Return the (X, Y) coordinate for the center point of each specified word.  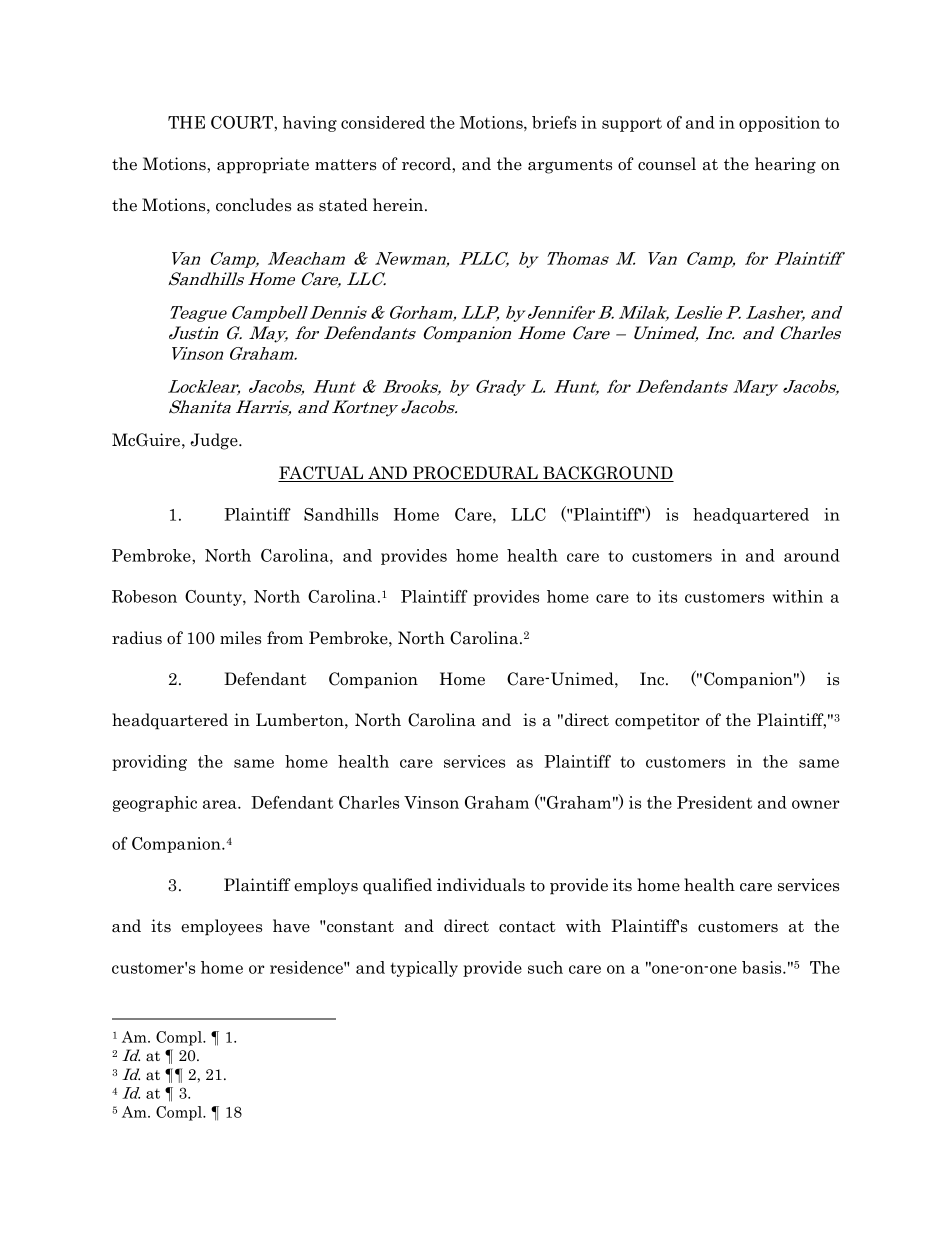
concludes (253, 205)
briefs (554, 122)
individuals (481, 885)
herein (399, 205)
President (714, 802)
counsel (667, 164)
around (812, 555)
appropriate (263, 165)
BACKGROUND (607, 474)
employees (221, 927)
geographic (155, 804)
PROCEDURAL (475, 474)
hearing (785, 165)
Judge (215, 441)
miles (240, 638)
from (285, 638)
